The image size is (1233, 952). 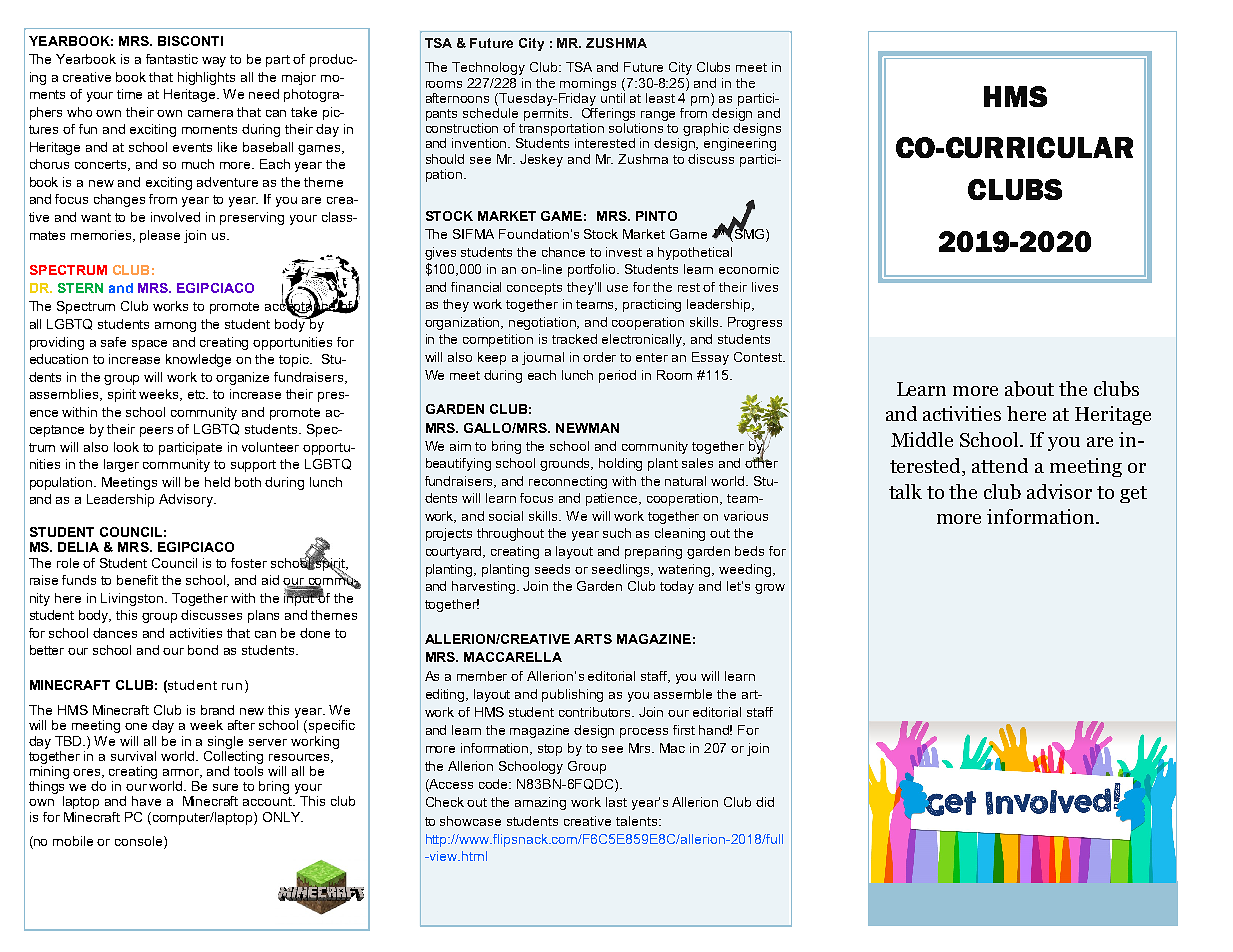 What do you see at coordinates (765, 802) in the screenshot?
I see `did` at bounding box center [765, 802].
